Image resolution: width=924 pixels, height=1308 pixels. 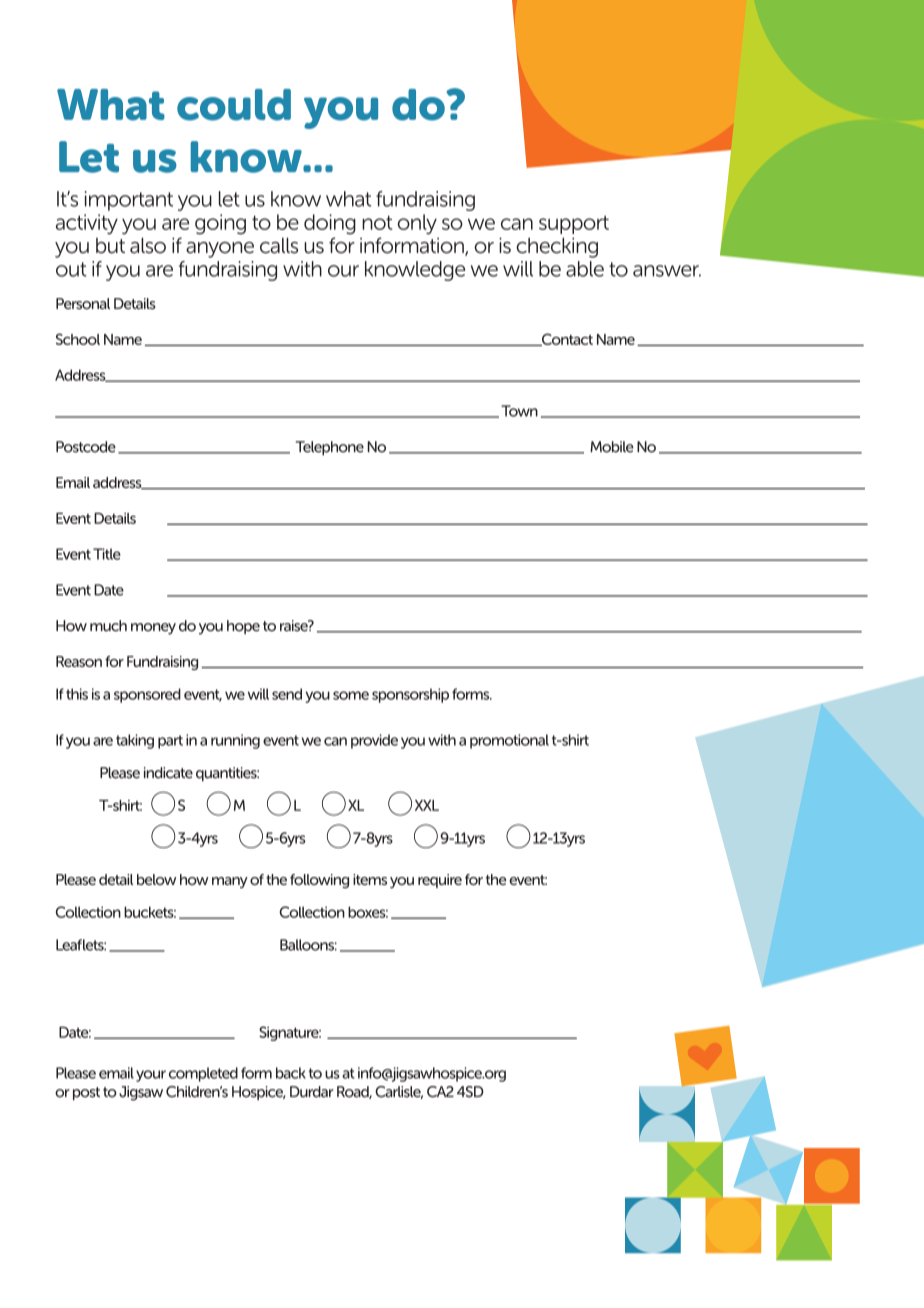 What do you see at coordinates (427, 805) in the screenshot?
I see `XXL` at bounding box center [427, 805].
